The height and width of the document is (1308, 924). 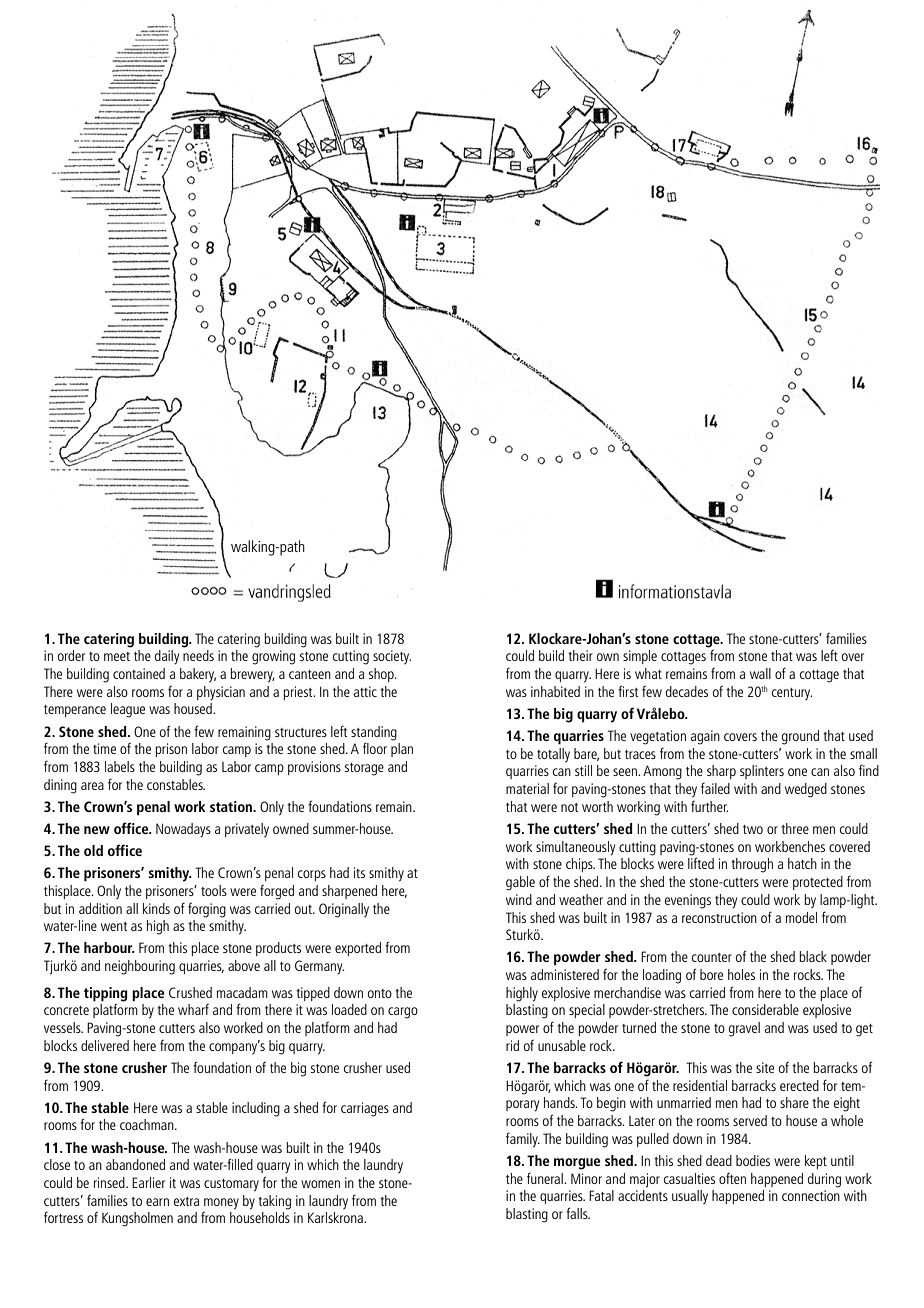 I want to click on wharf, so click(x=193, y=1009).
